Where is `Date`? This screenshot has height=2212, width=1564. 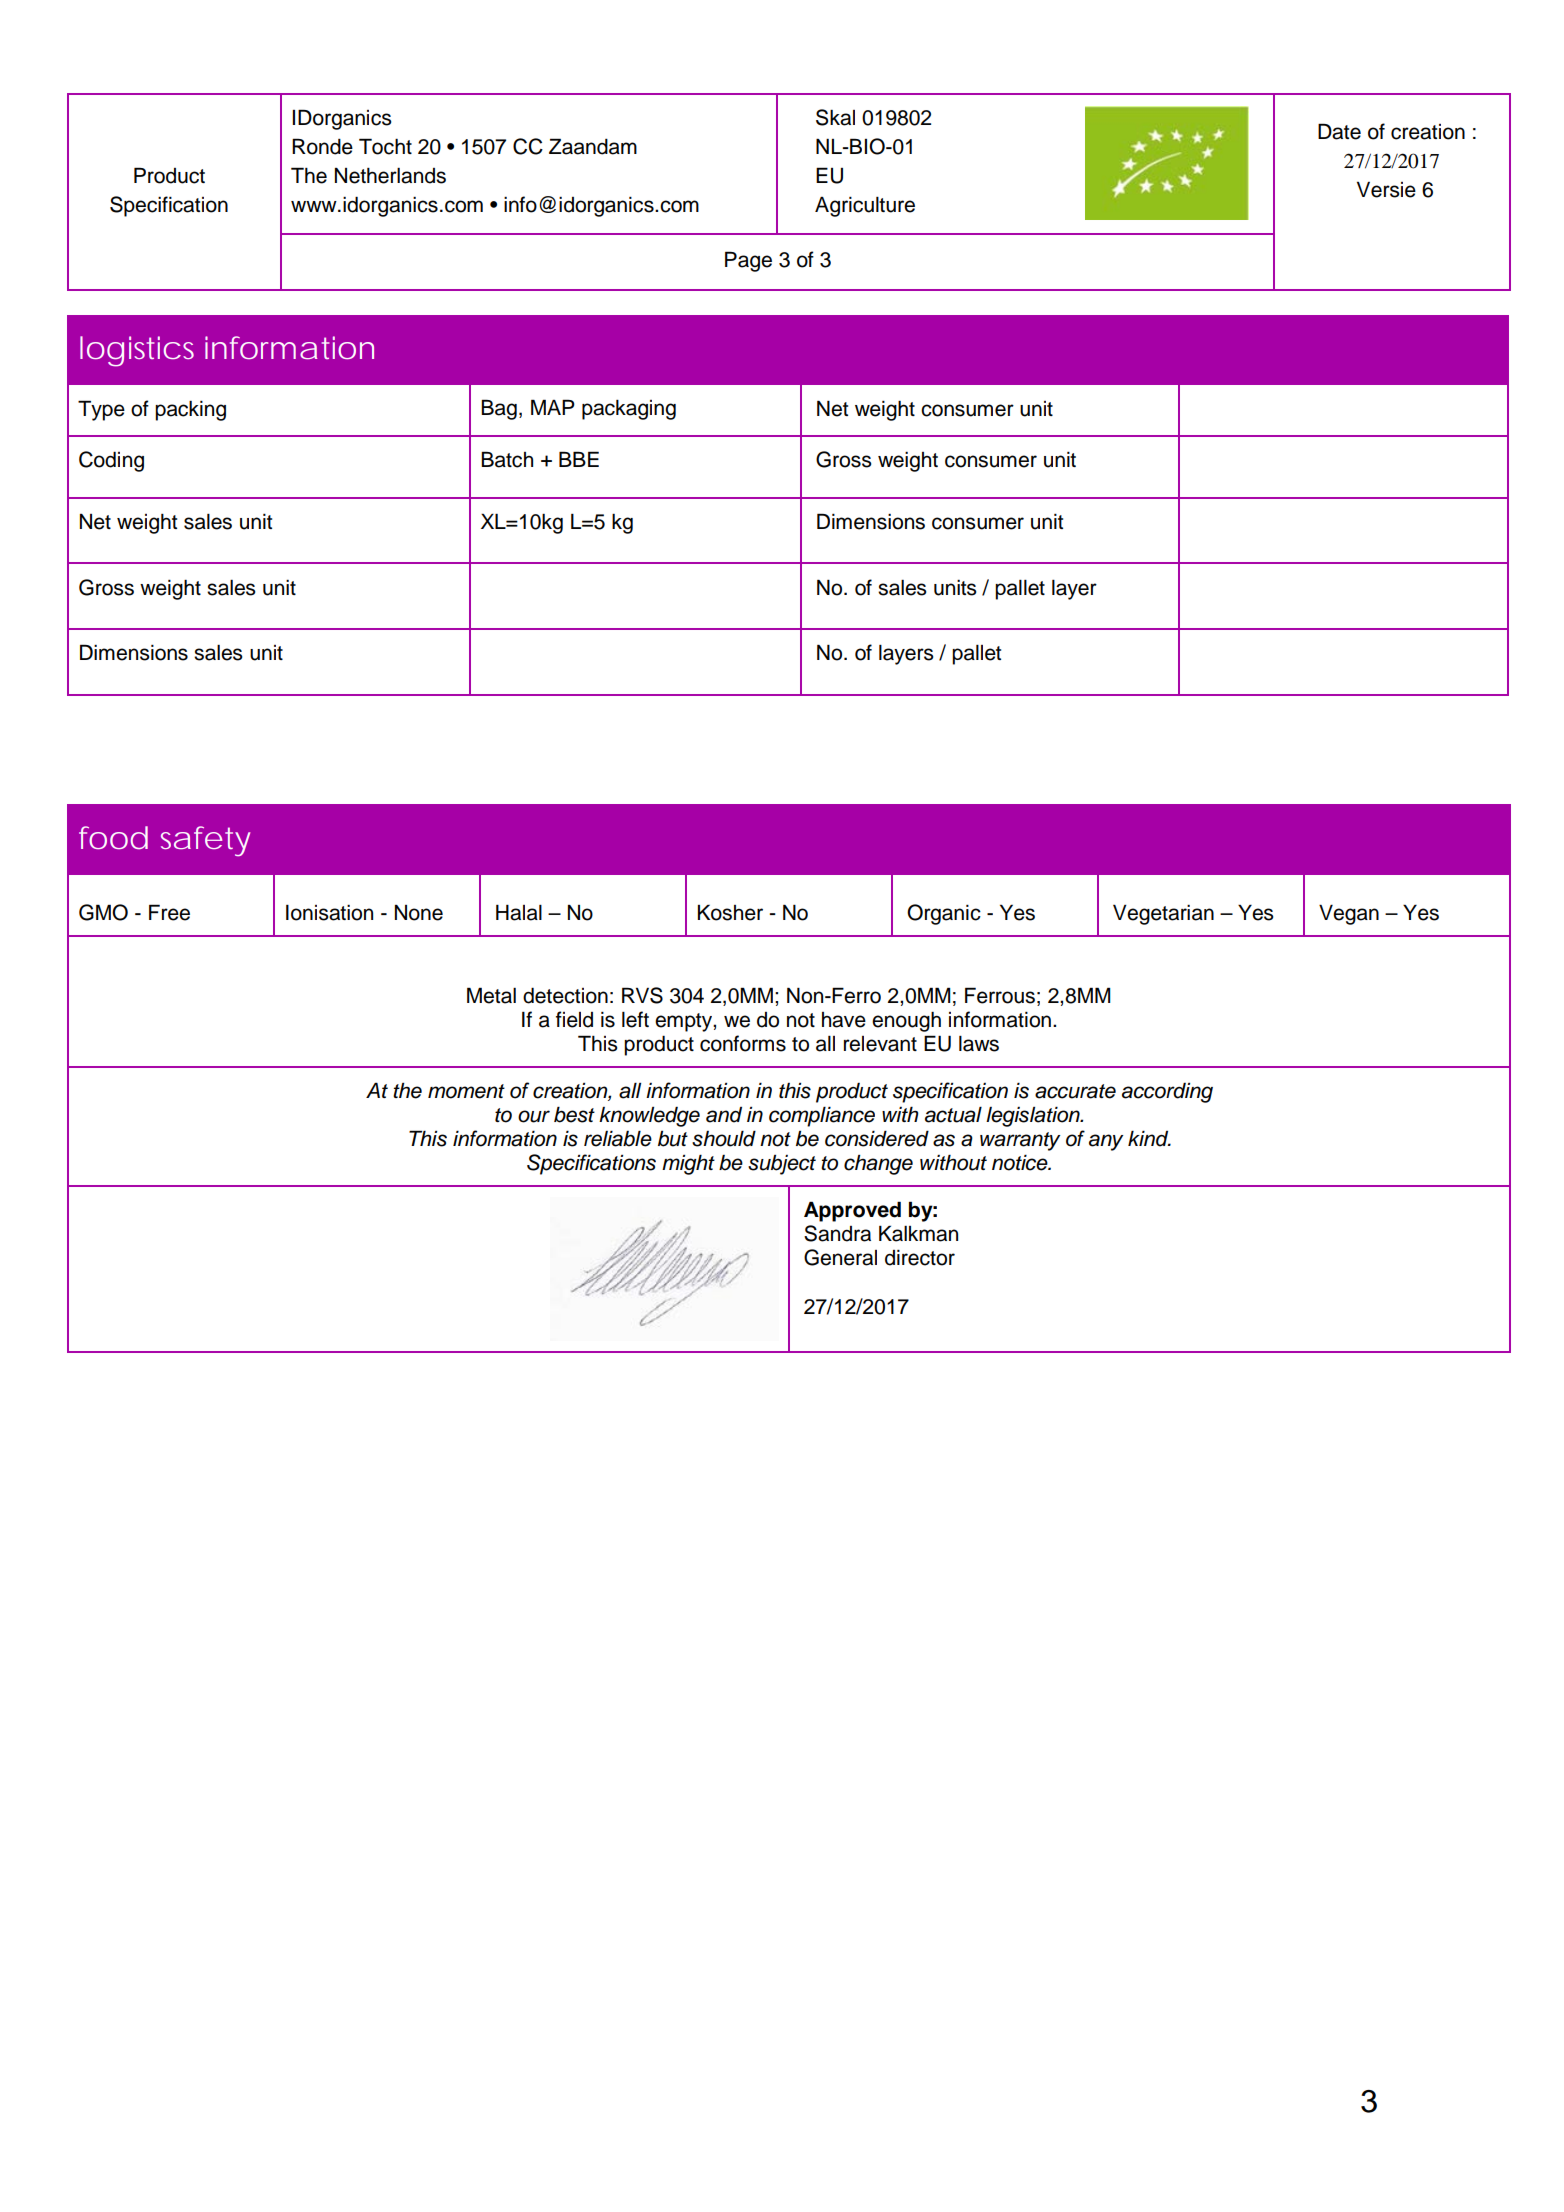 Date is located at coordinates (1339, 131).
